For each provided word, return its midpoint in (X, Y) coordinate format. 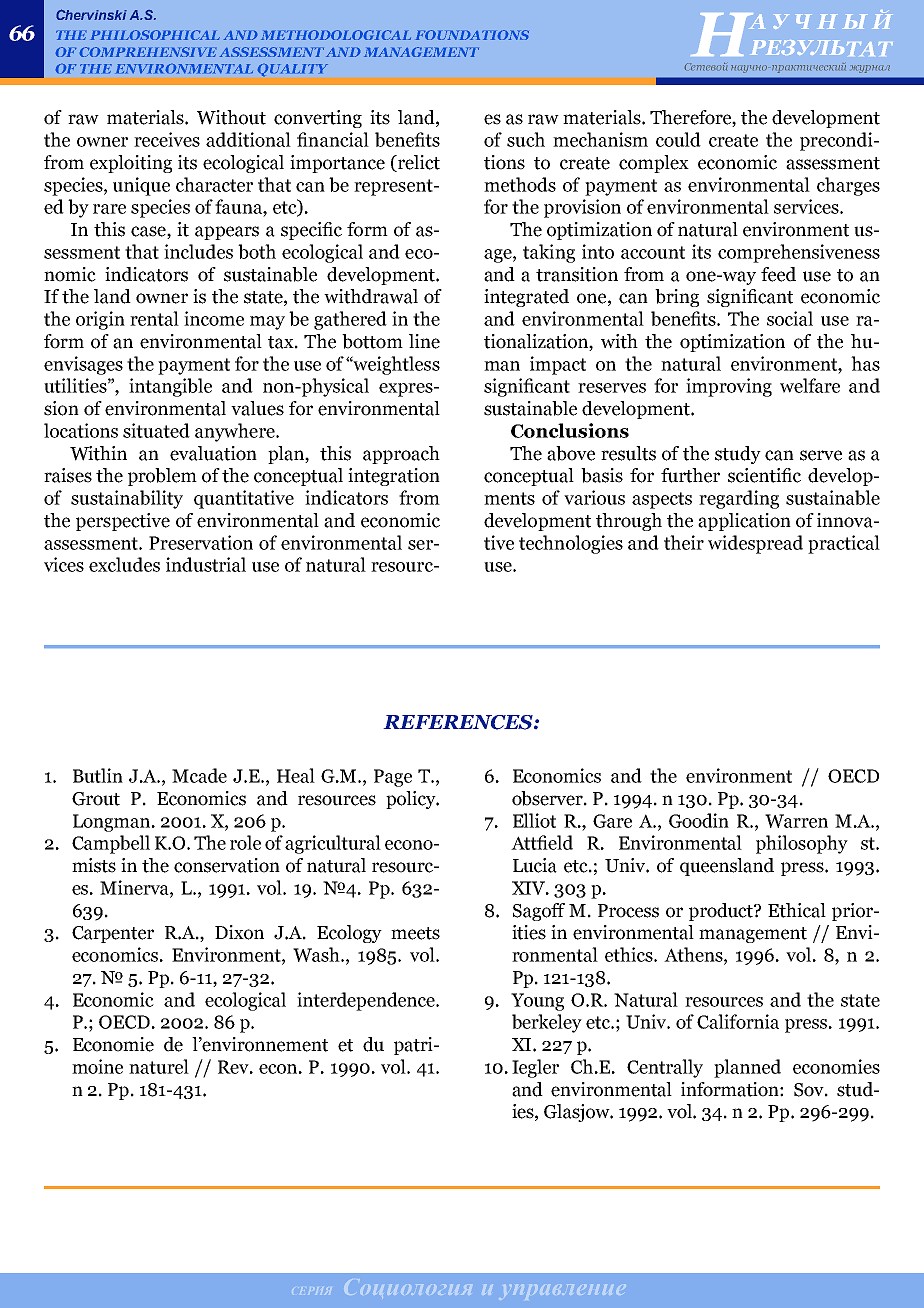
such (526, 139)
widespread (755, 544)
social (790, 318)
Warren (796, 821)
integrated (526, 298)
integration (394, 477)
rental (154, 318)
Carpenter (113, 934)
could (678, 139)
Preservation (201, 542)
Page (393, 778)
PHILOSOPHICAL (155, 35)
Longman (113, 823)
